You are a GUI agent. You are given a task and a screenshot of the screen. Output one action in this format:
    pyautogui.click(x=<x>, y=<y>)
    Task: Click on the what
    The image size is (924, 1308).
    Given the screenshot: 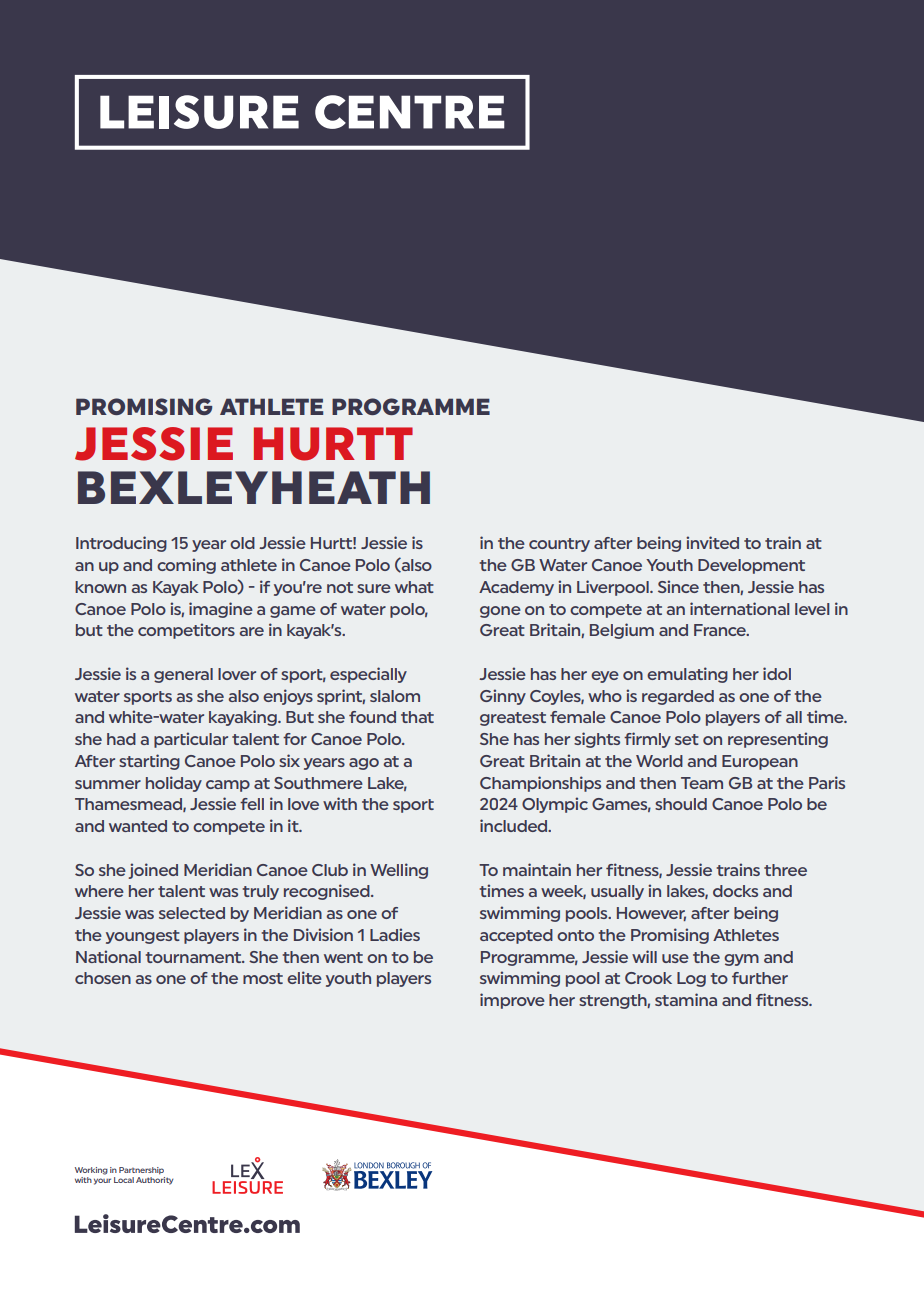 What is the action you would take?
    pyautogui.click(x=414, y=587)
